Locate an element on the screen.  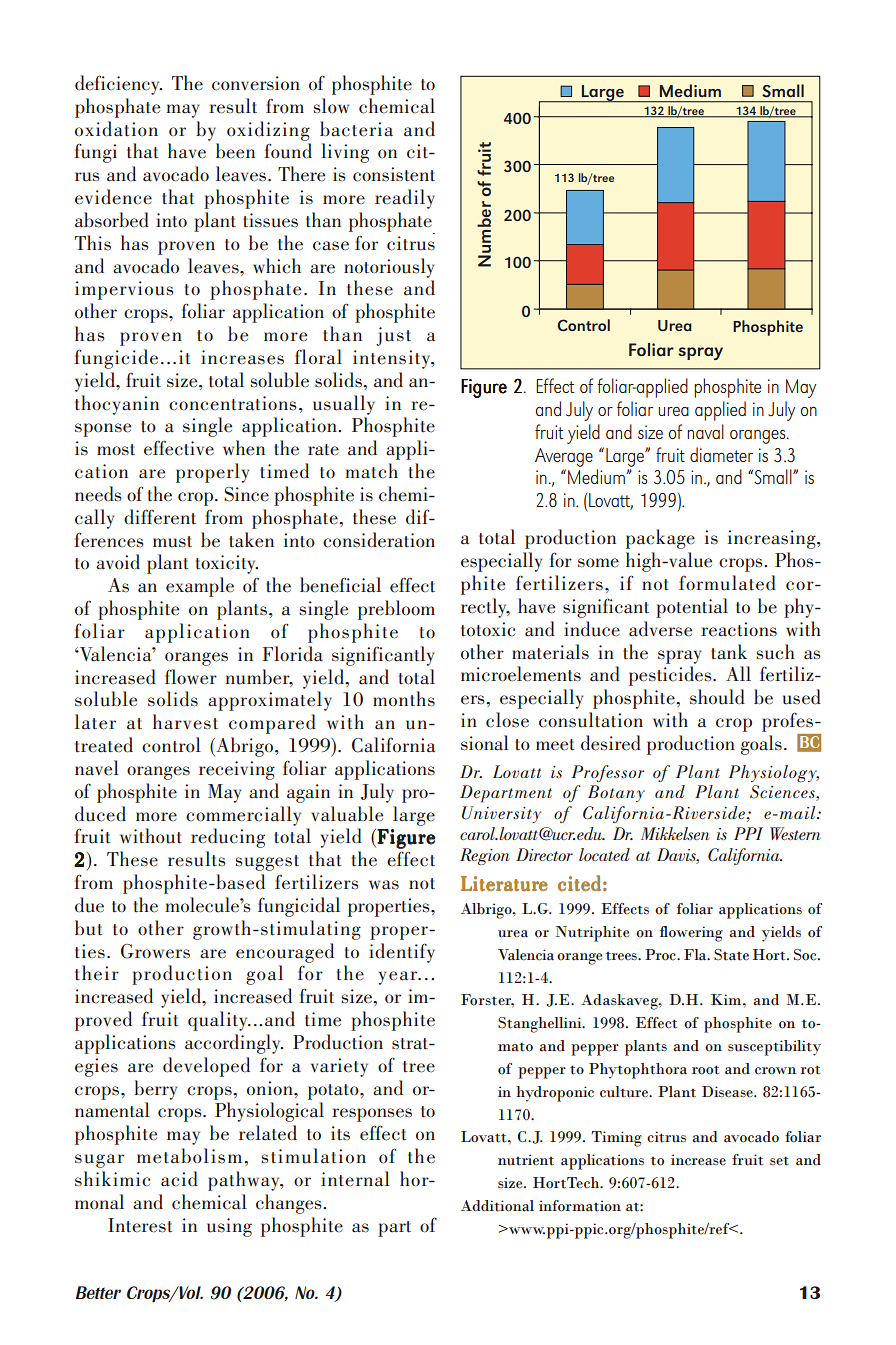
Region is located at coordinates (484, 856).
